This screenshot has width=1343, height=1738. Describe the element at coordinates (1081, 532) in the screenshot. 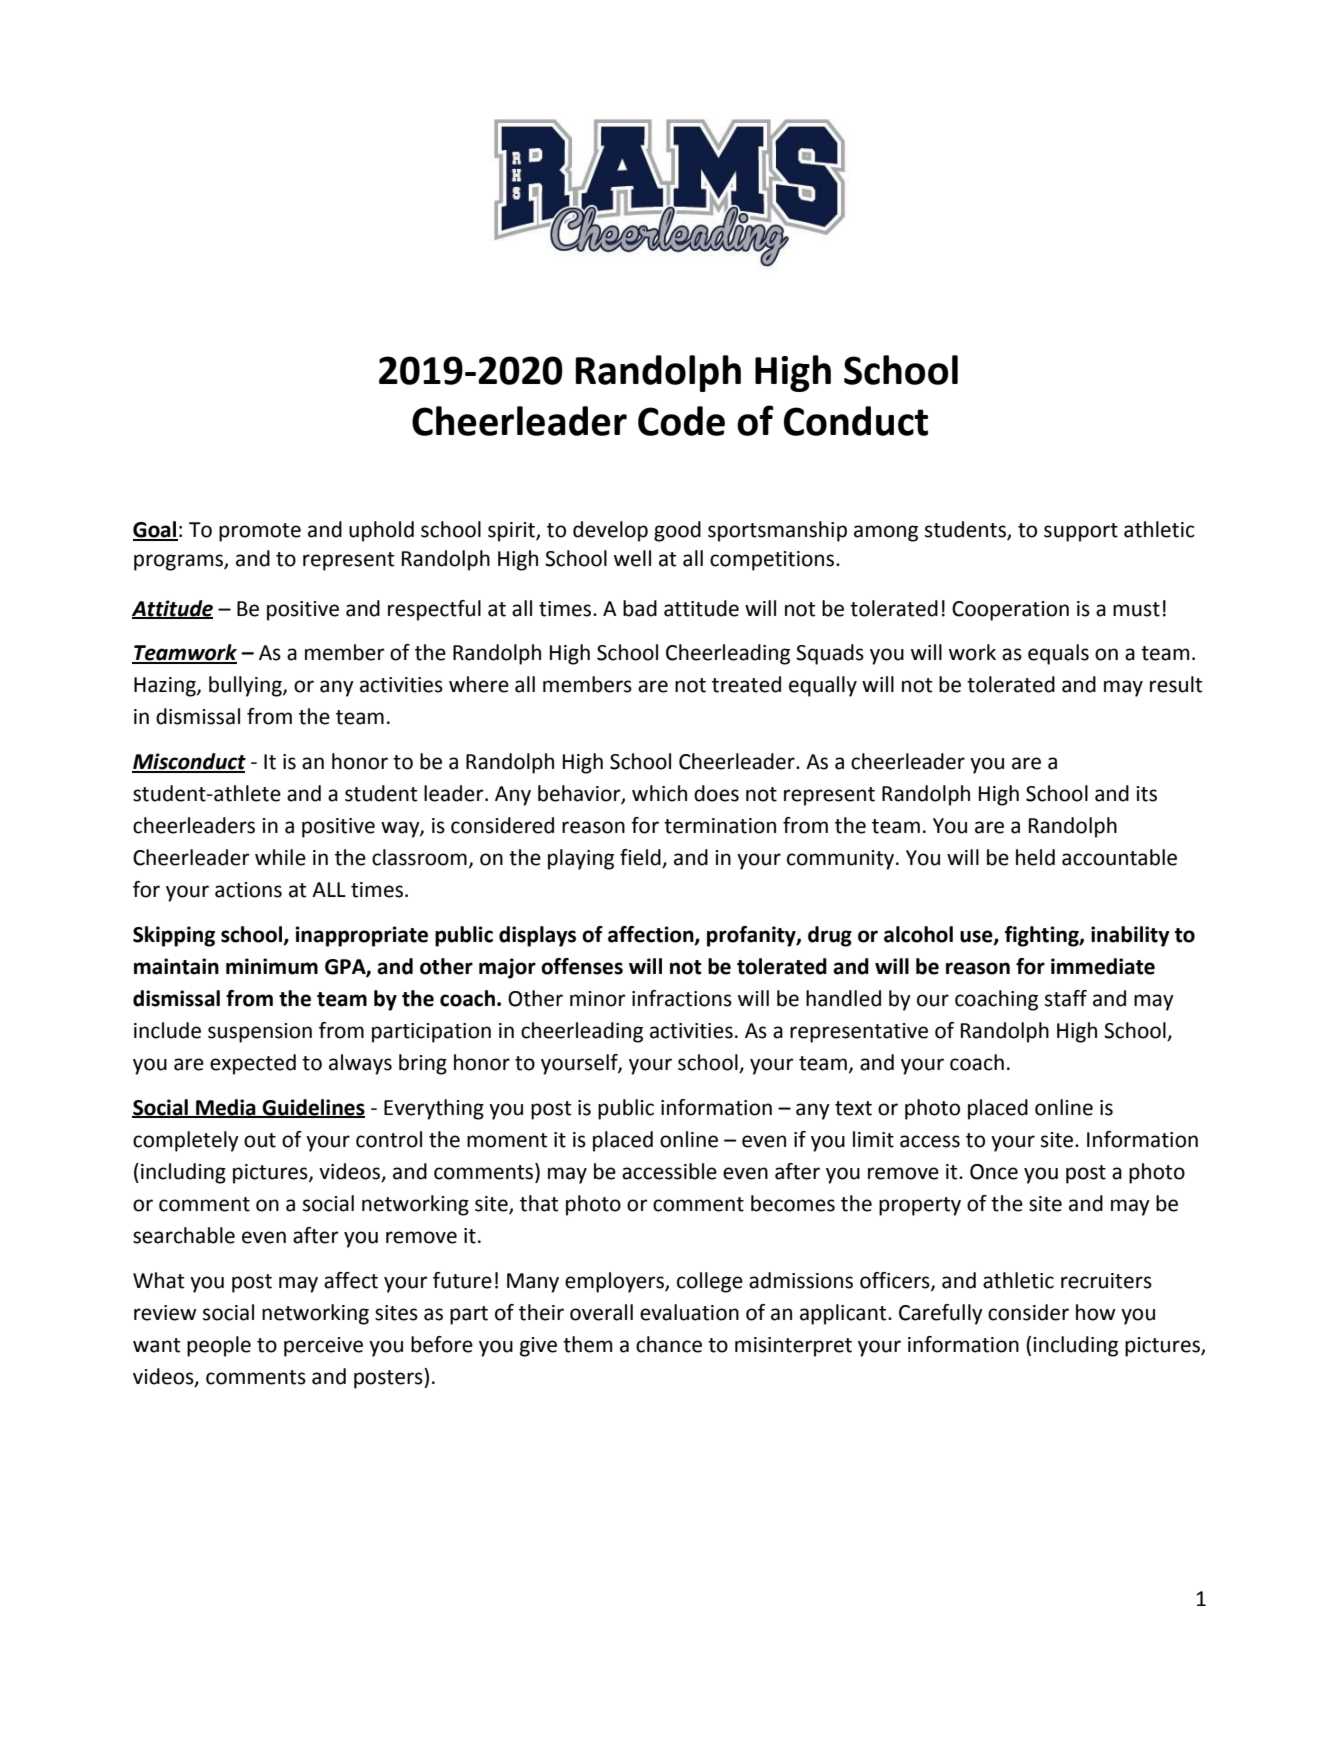

I see `support` at that location.
